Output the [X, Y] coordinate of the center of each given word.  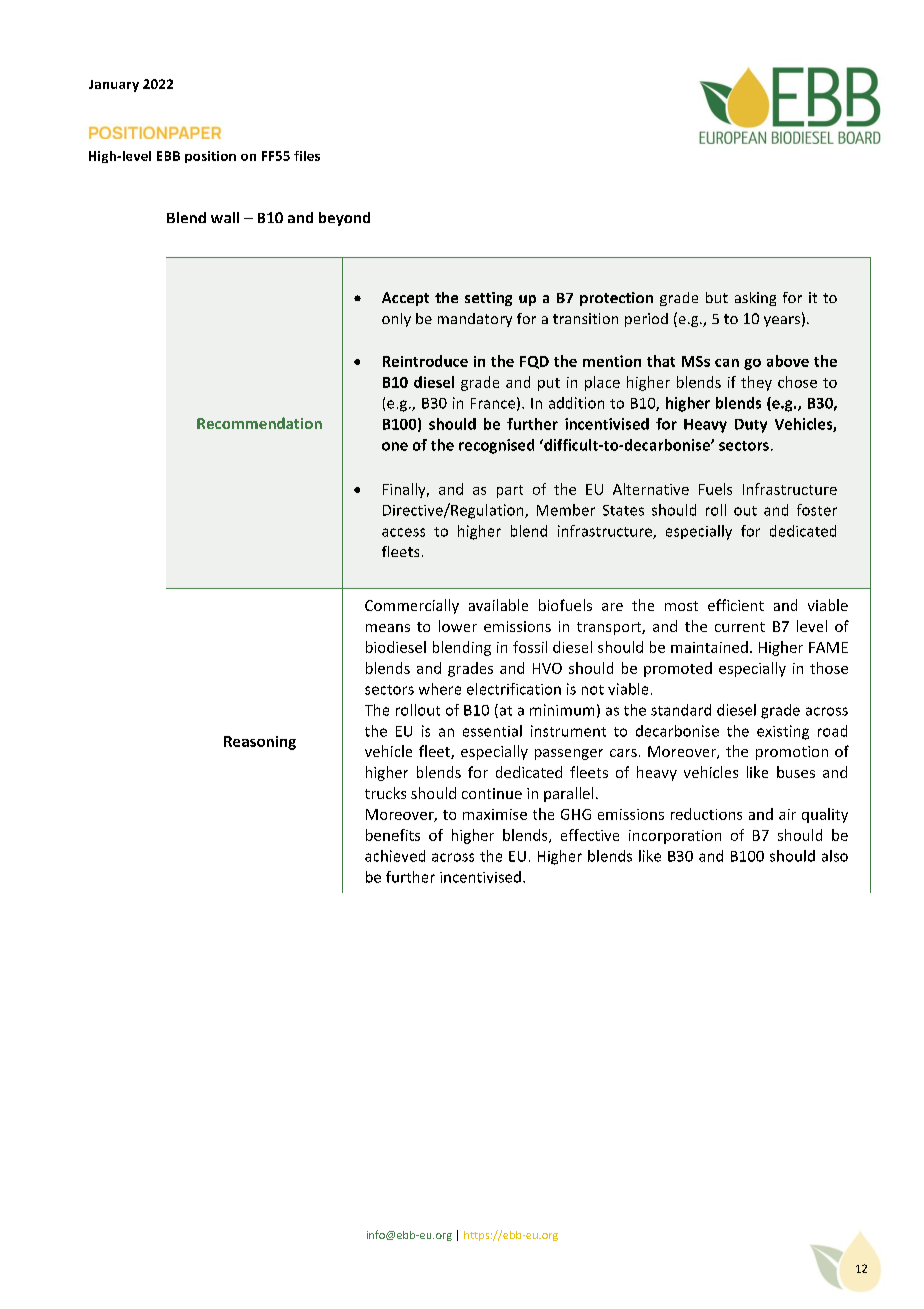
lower [458, 626]
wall [225, 217]
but [717, 297]
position [210, 157]
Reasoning [260, 743]
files [307, 156]
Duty [751, 426]
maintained [709, 647]
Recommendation [259, 423]
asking [755, 299]
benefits [393, 835]
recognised [496, 446]
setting [488, 299]
